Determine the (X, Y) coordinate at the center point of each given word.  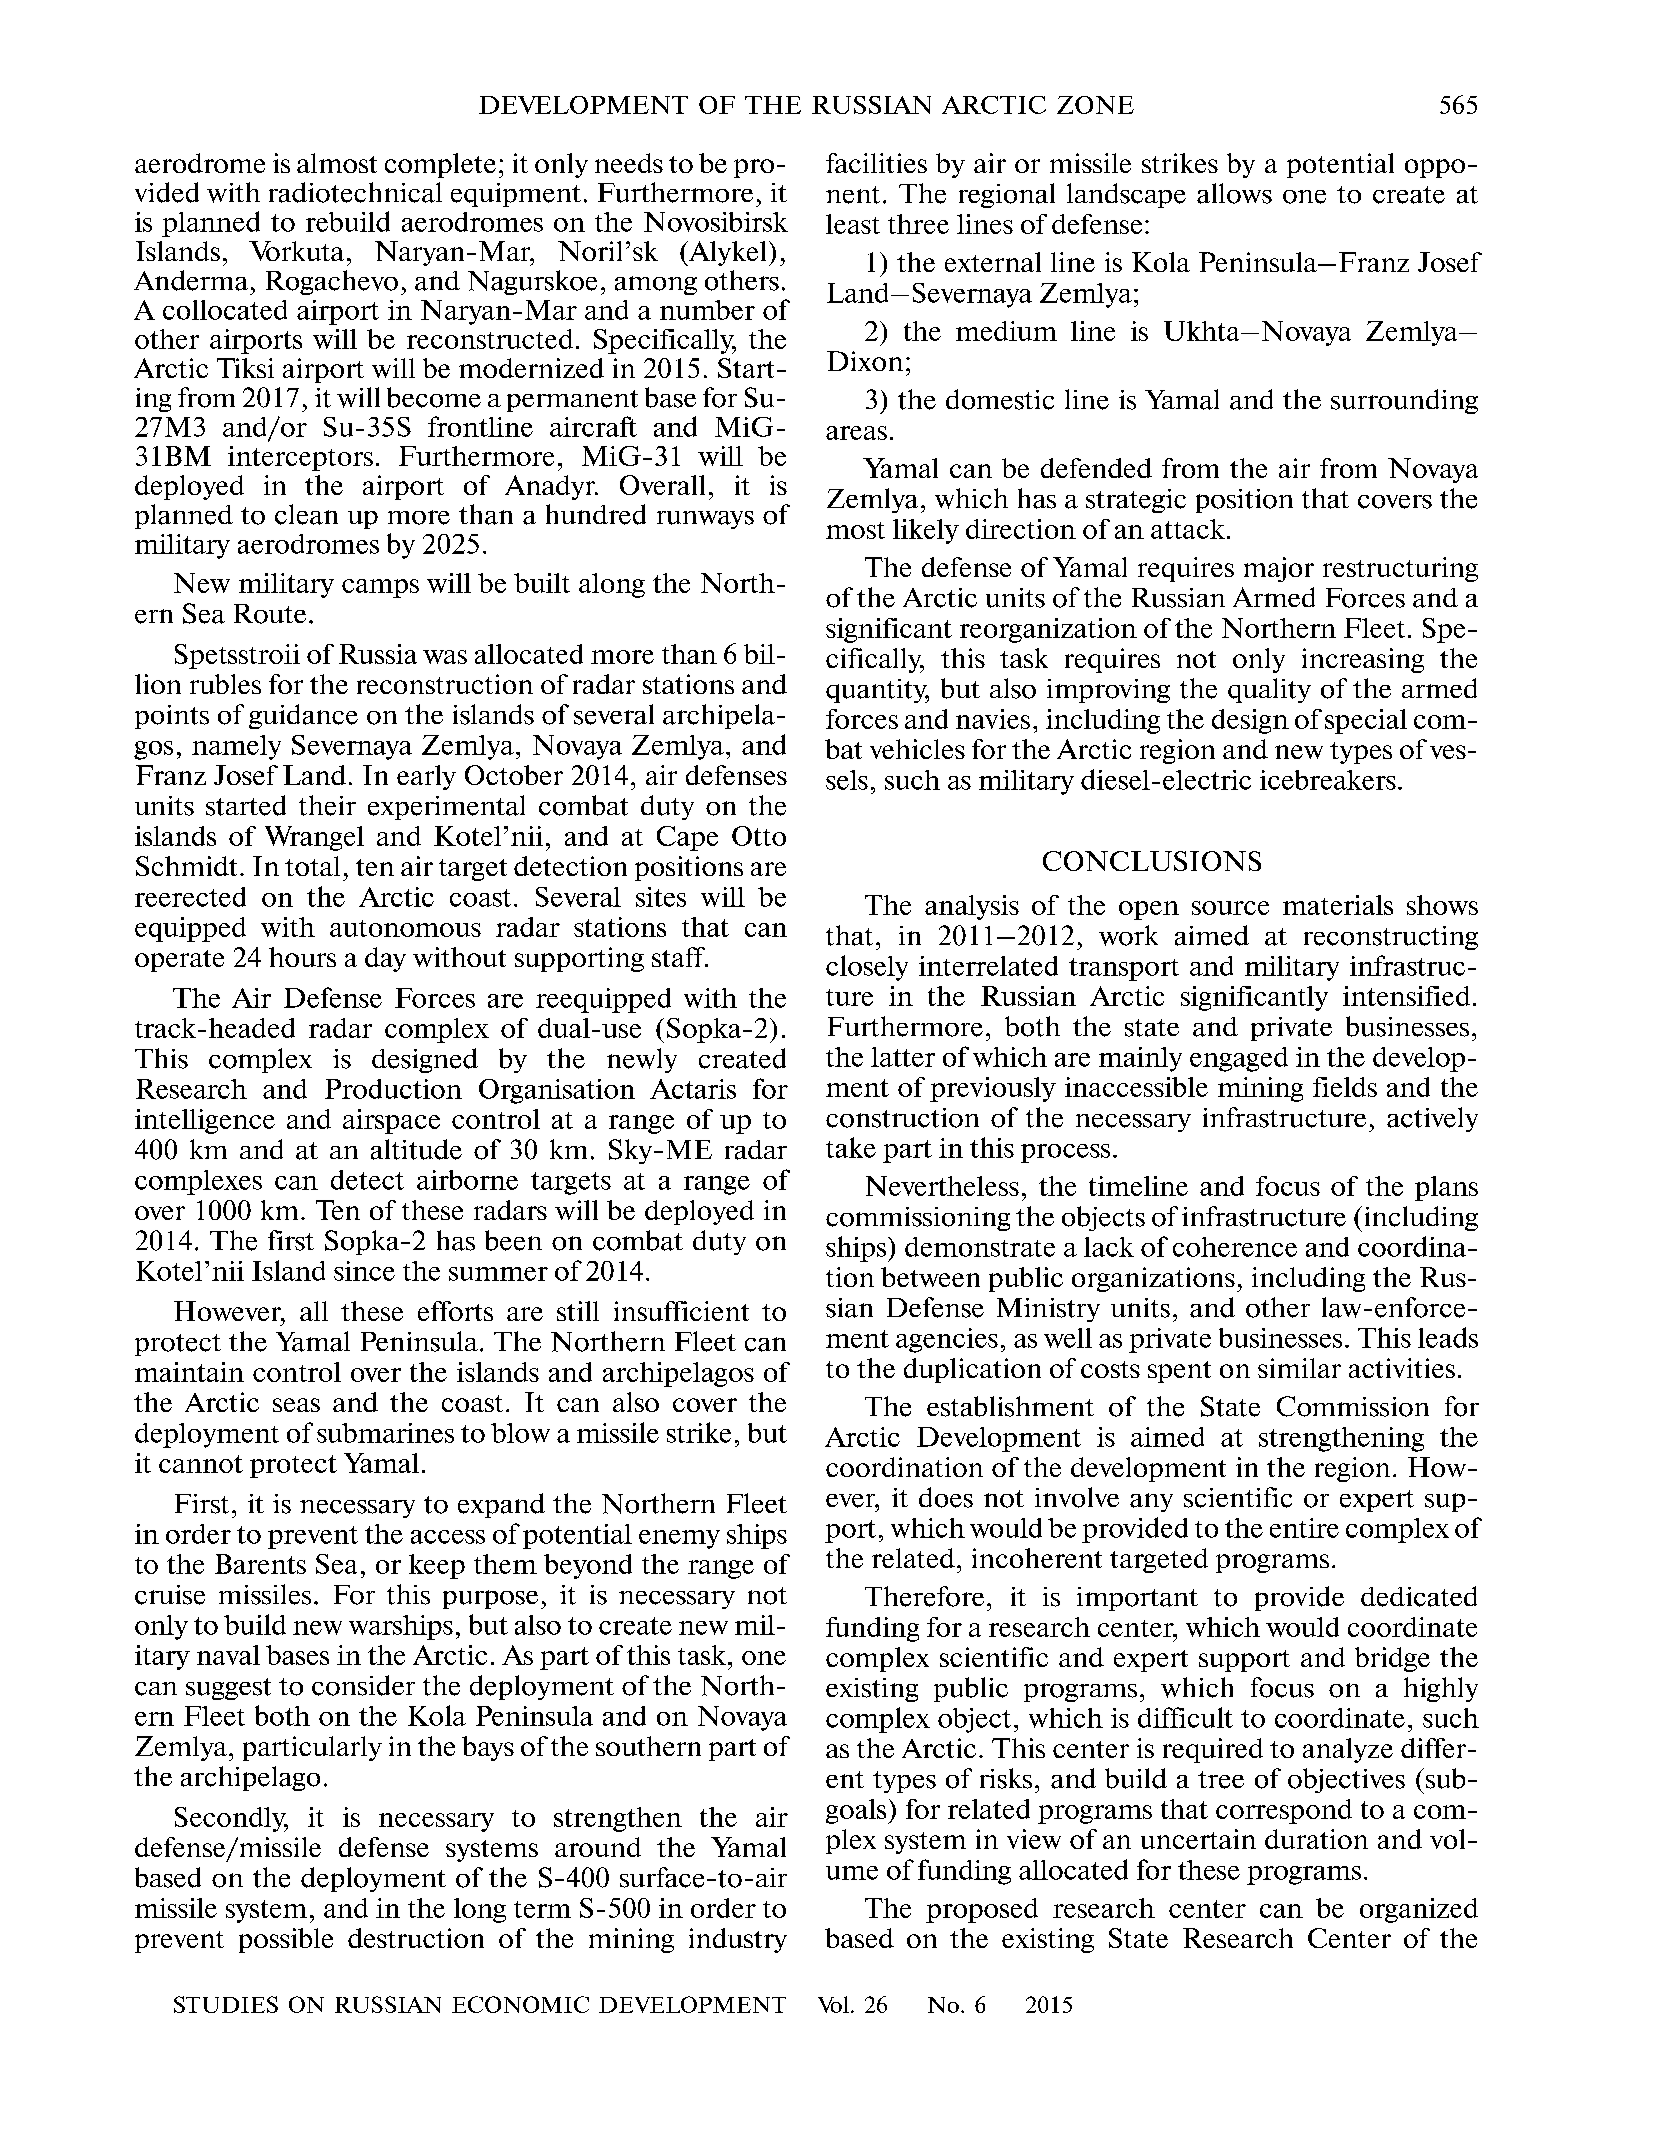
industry (738, 1940)
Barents (260, 1564)
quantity (877, 691)
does (946, 1497)
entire (1304, 1528)
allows (1234, 193)
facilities (876, 163)
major (1279, 569)
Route (270, 614)
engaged (1239, 1059)
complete (440, 165)
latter (903, 1057)
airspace (391, 1121)
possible (286, 1940)
